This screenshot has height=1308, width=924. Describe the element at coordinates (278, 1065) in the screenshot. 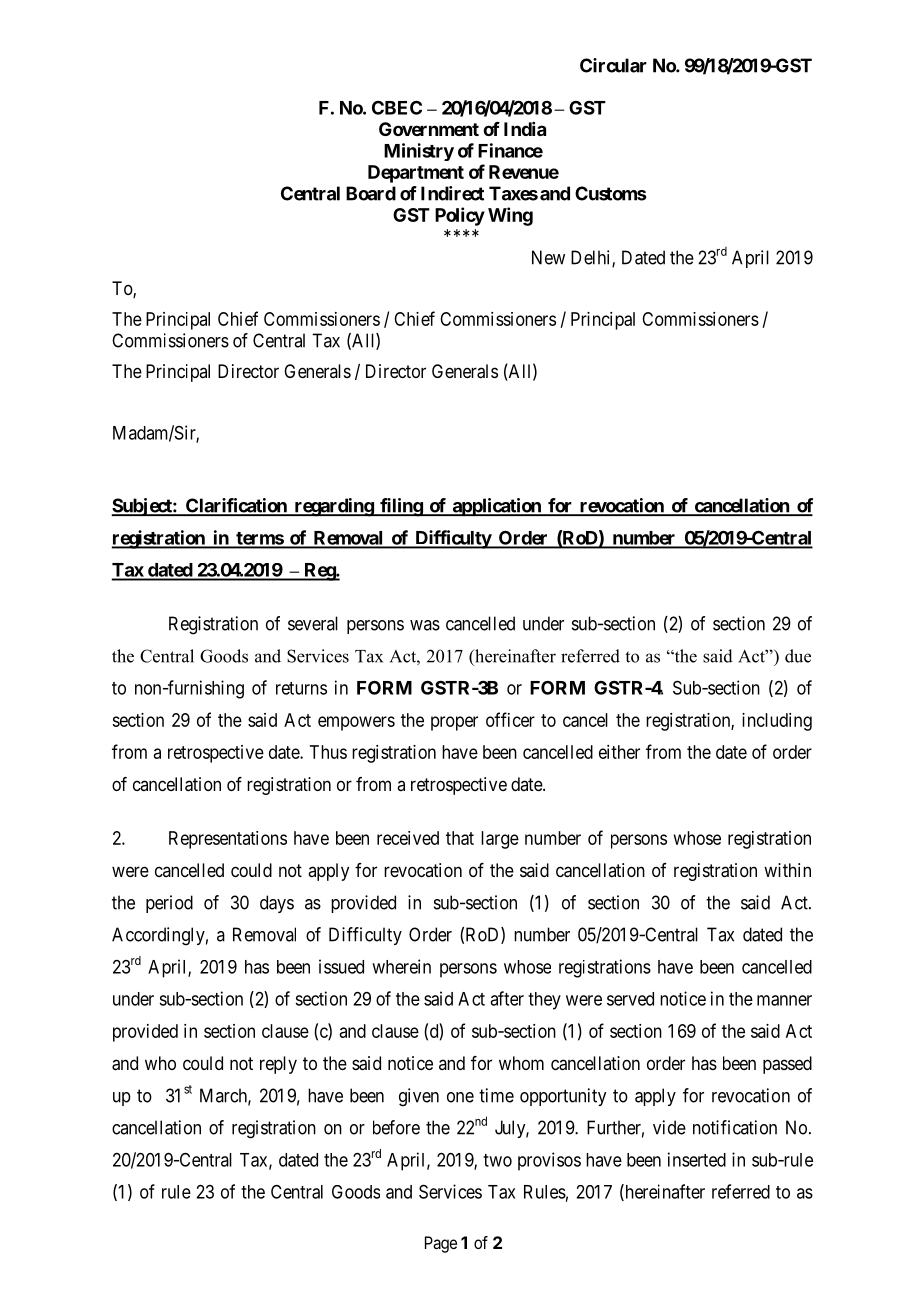

I see `reply` at that location.
